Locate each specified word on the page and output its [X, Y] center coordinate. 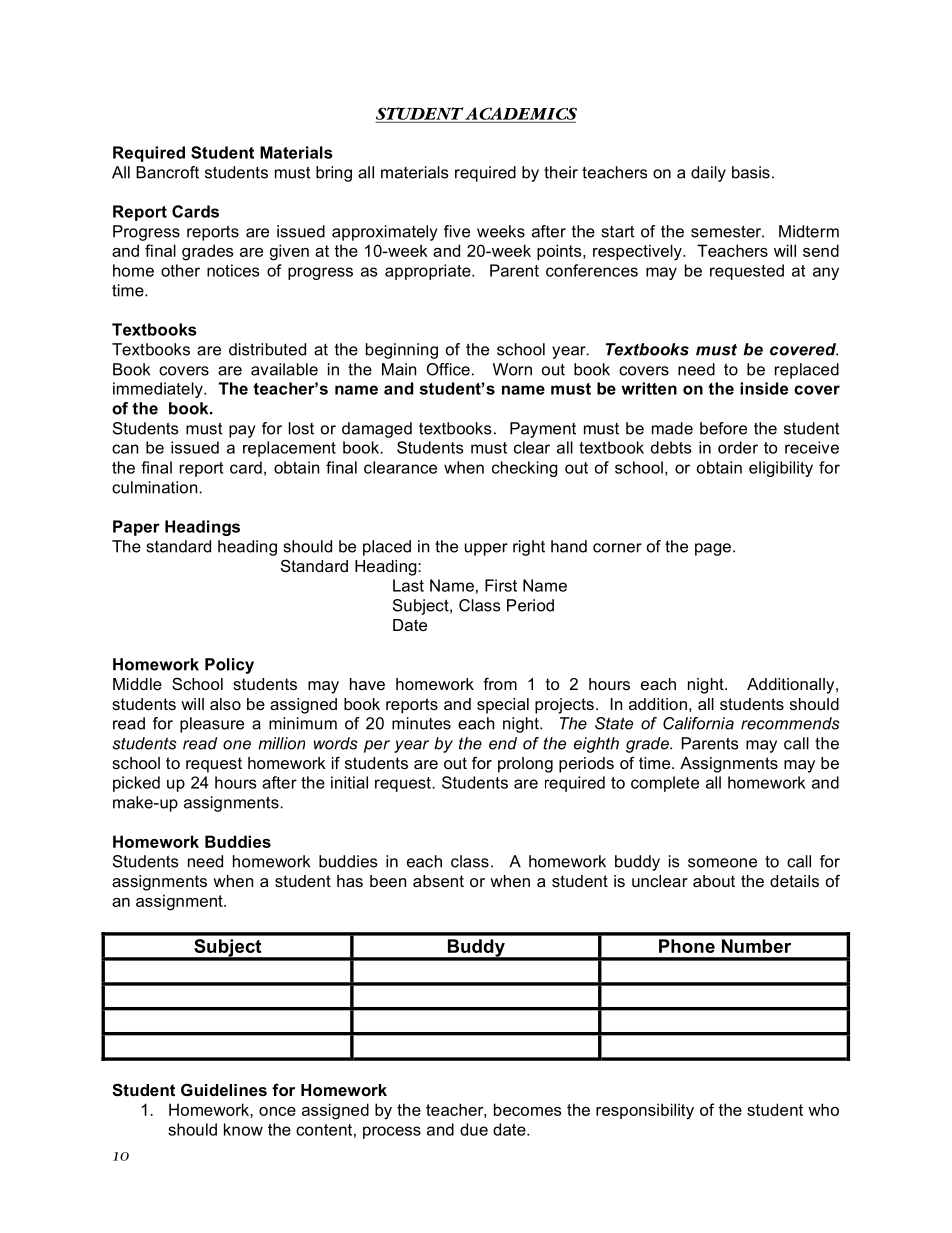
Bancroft [167, 172]
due [474, 1129]
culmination [156, 487]
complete [665, 784]
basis [751, 172]
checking [525, 469]
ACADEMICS [520, 114]
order [738, 447]
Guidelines [224, 1090]
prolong [525, 765]
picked [136, 784]
